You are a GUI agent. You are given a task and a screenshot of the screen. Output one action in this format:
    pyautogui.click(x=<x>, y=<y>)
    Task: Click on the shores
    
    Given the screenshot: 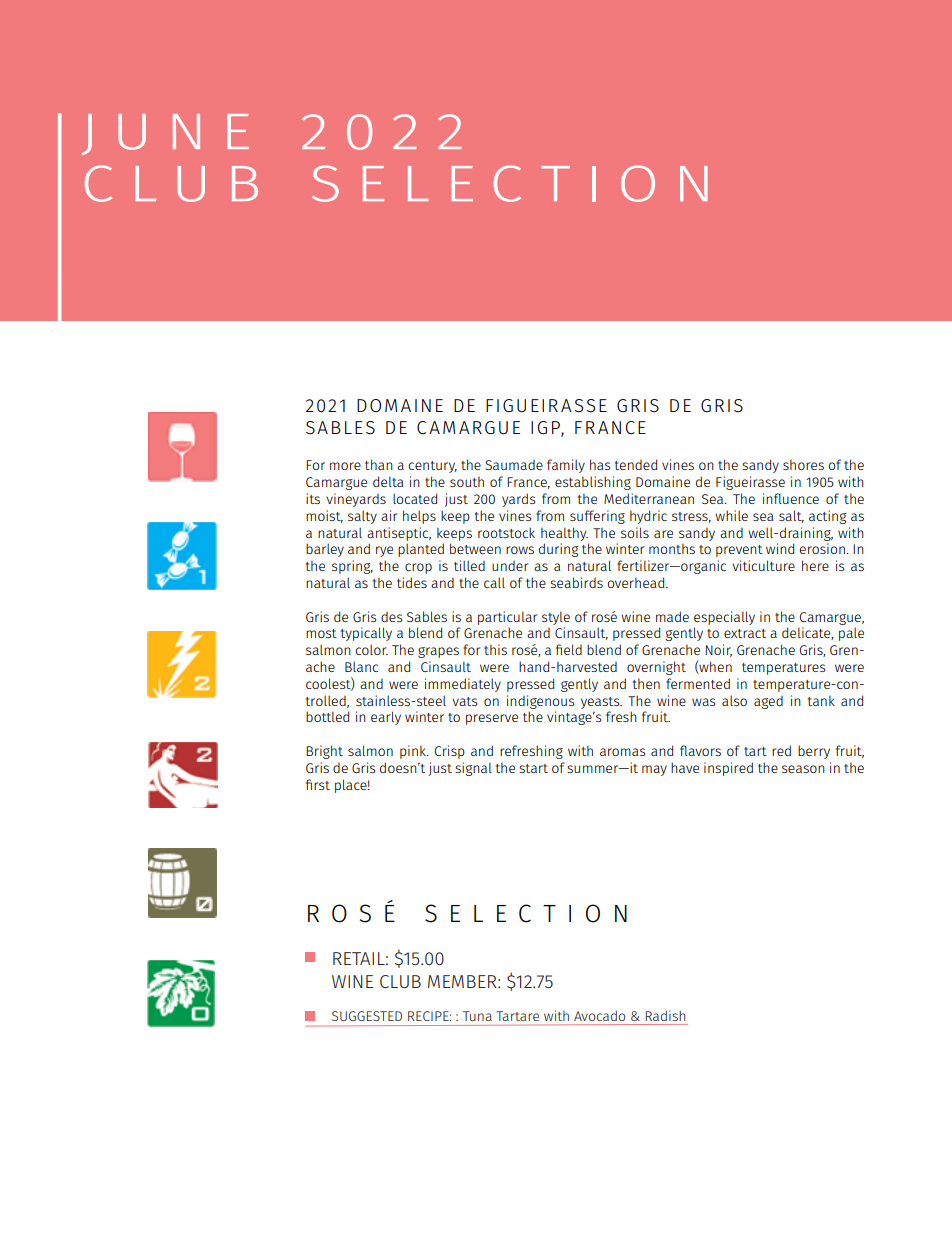 What is the action you would take?
    pyautogui.click(x=803, y=464)
